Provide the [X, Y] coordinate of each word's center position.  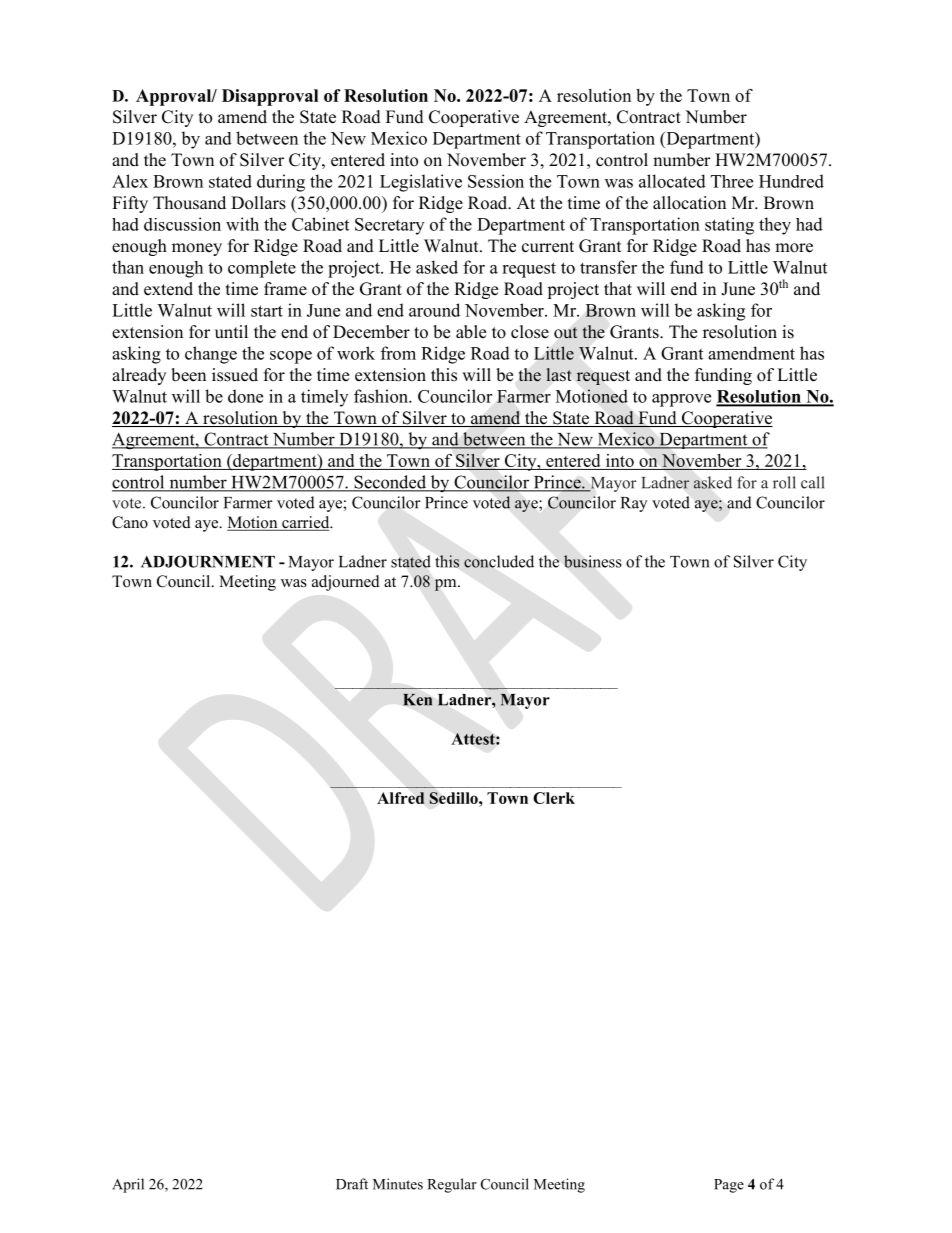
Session [496, 181]
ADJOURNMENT [208, 561]
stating [729, 226]
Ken [417, 700]
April [128, 1185]
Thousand [189, 203]
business [593, 561]
